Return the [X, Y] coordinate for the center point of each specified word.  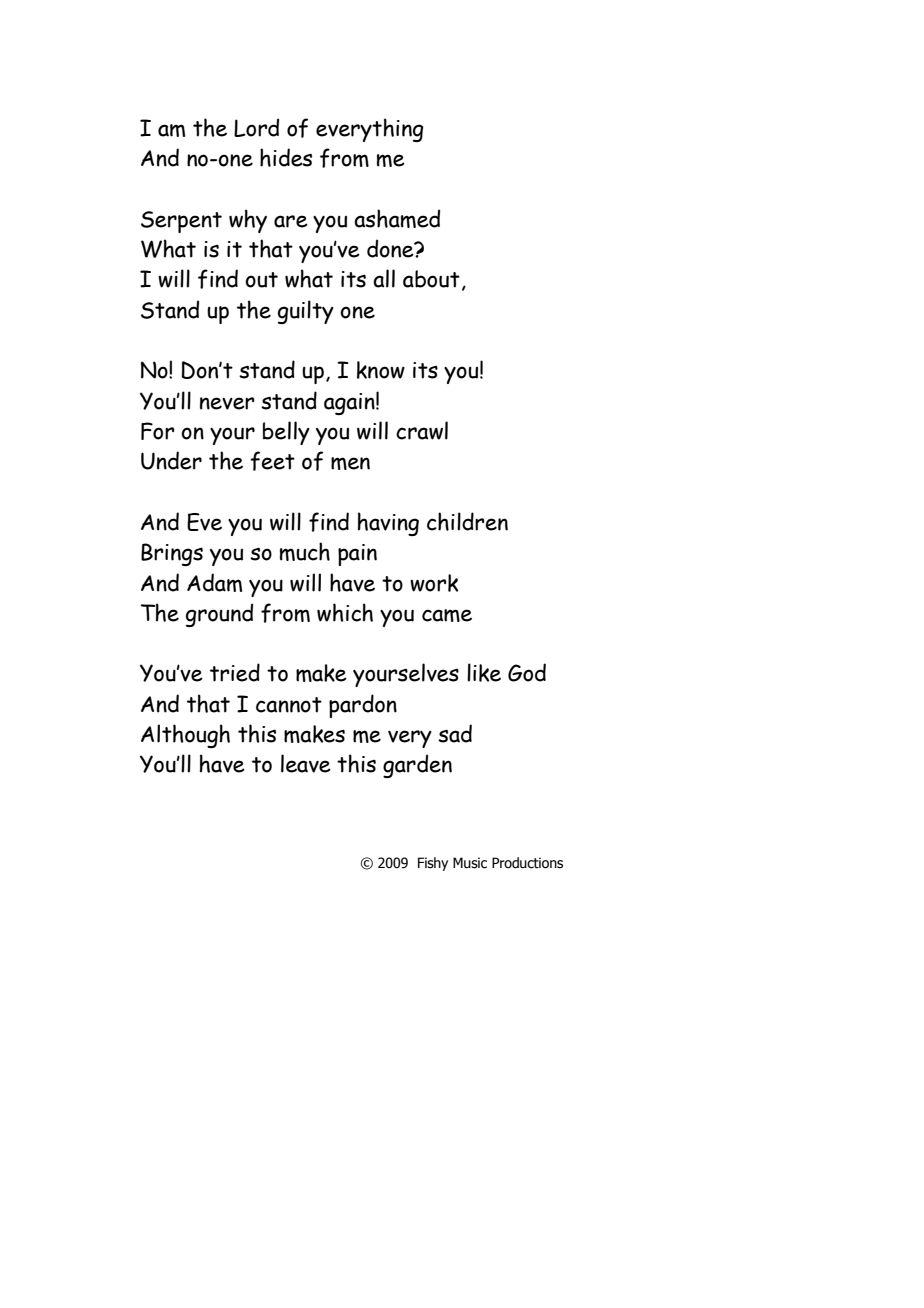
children [467, 521]
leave [306, 763]
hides [286, 157]
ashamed [397, 218]
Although [185, 736]
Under [171, 460]
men [350, 463]
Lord [256, 127]
